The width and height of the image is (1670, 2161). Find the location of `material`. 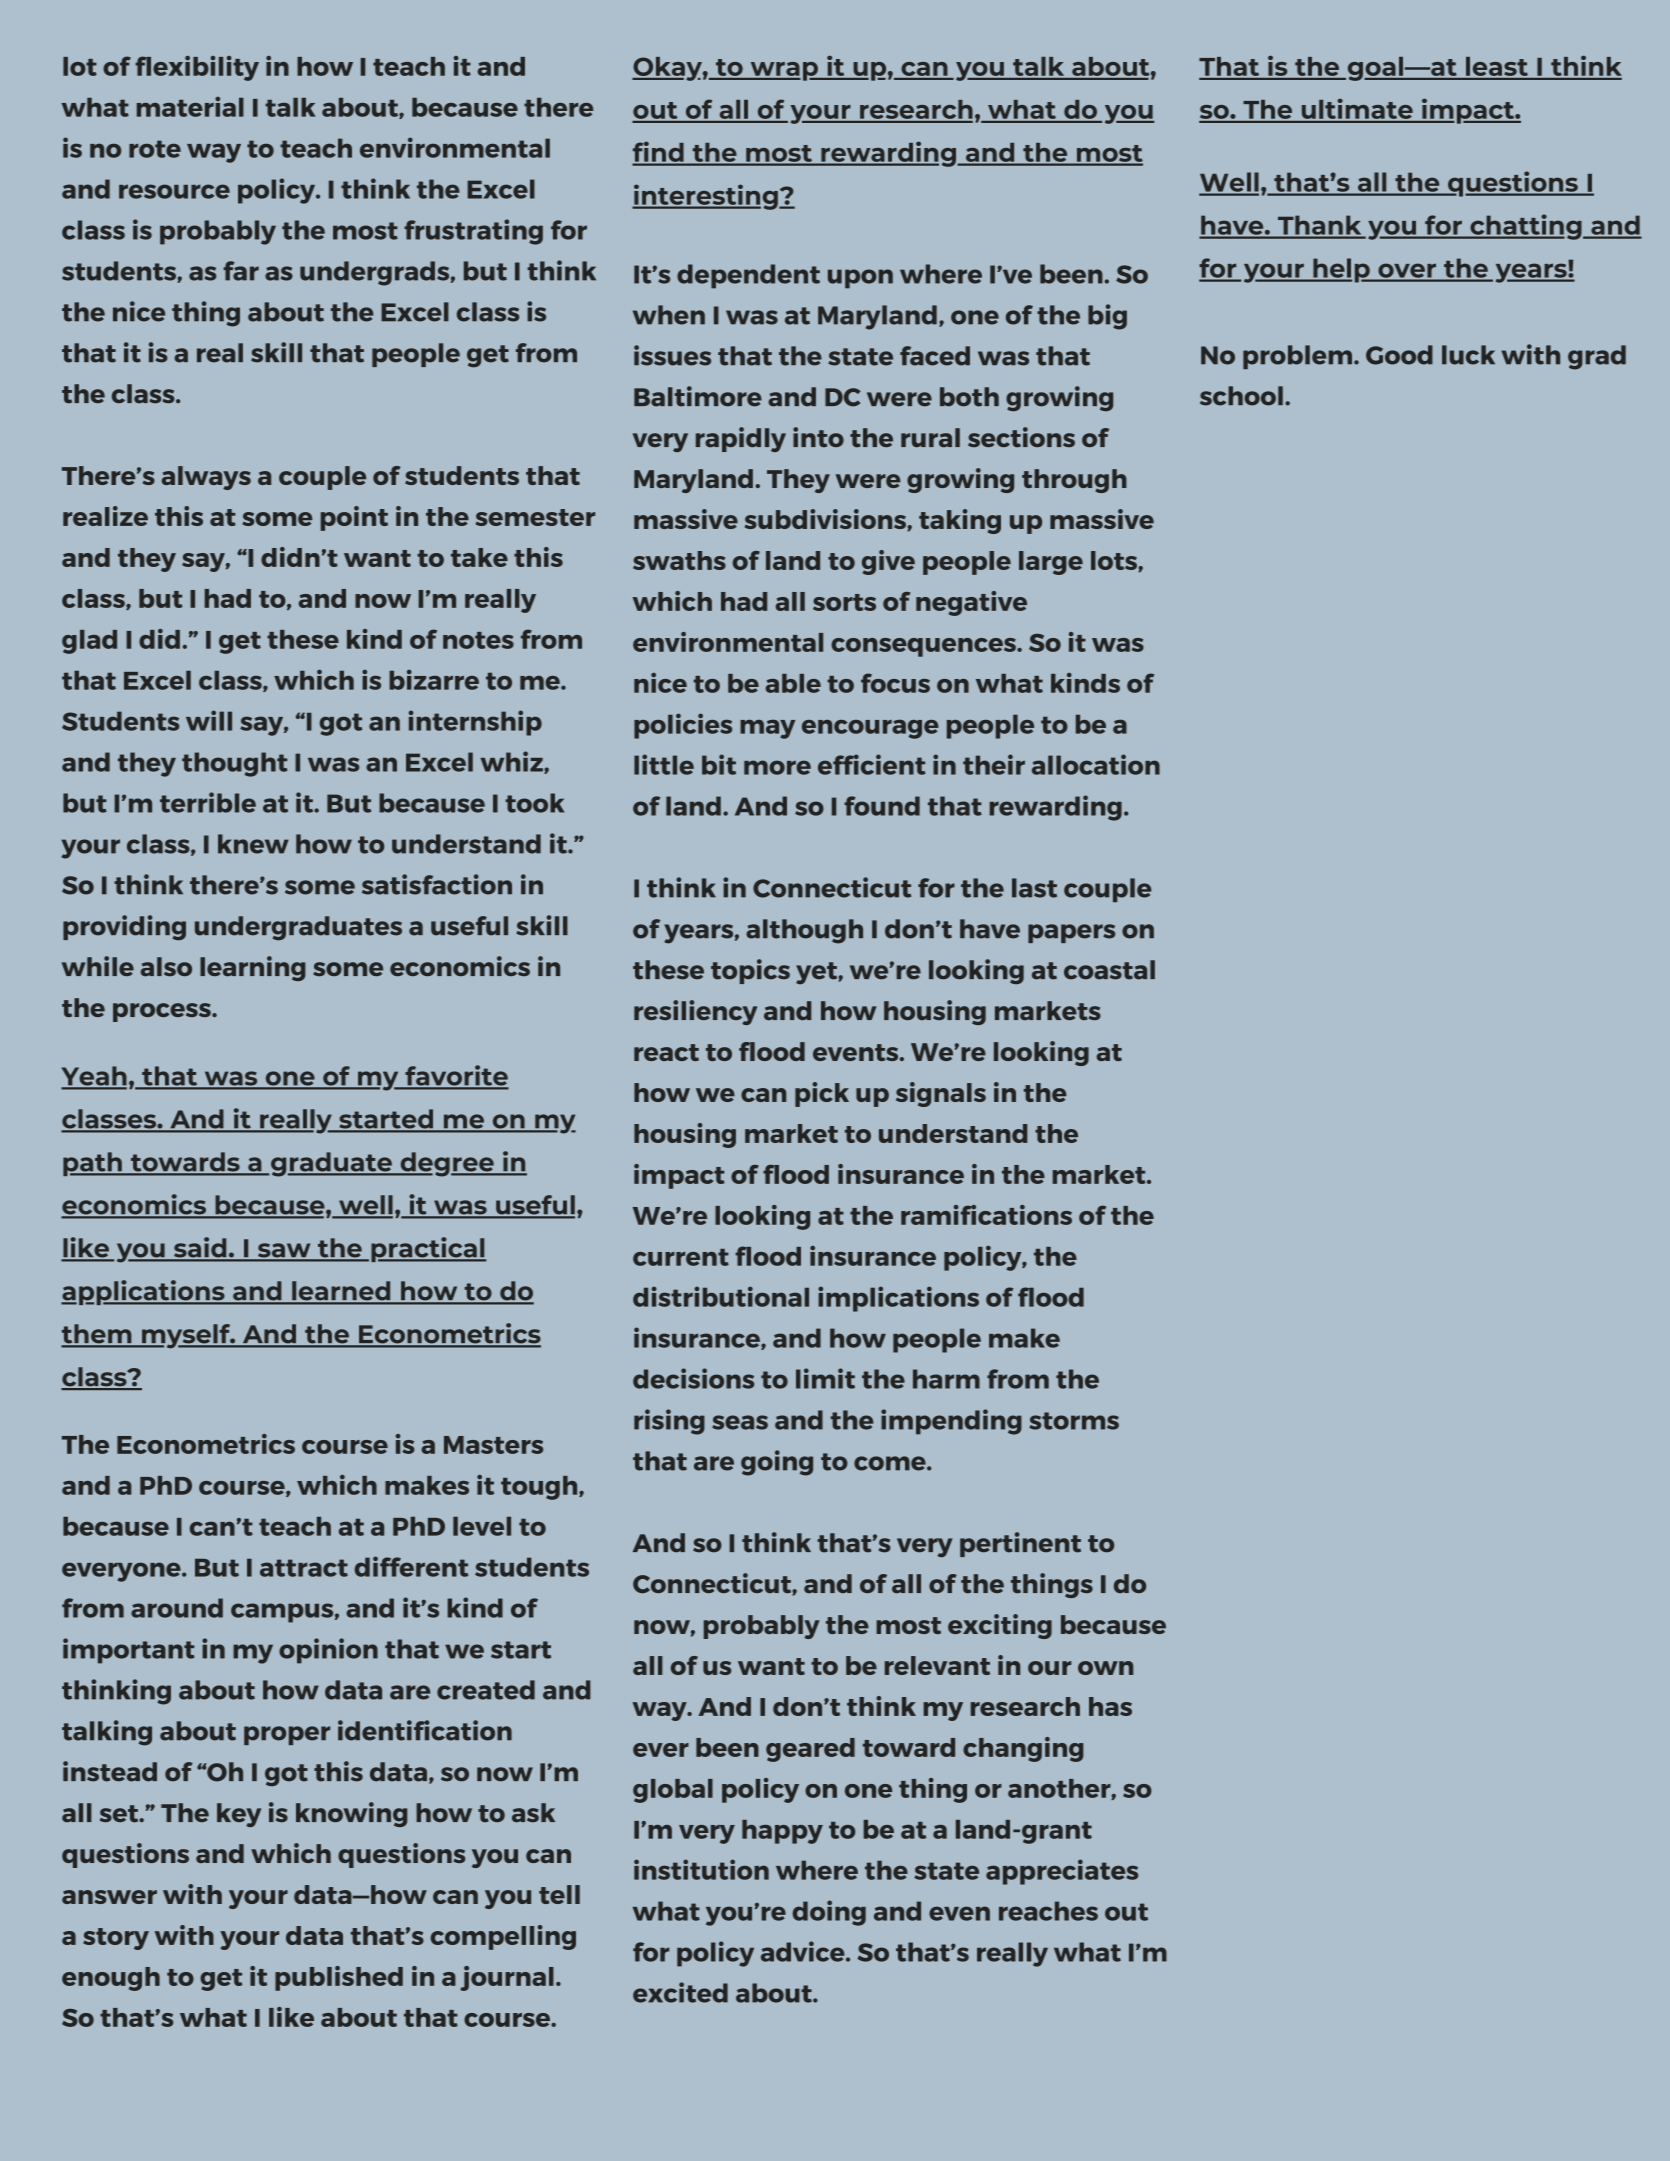

material is located at coordinates (190, 107).
